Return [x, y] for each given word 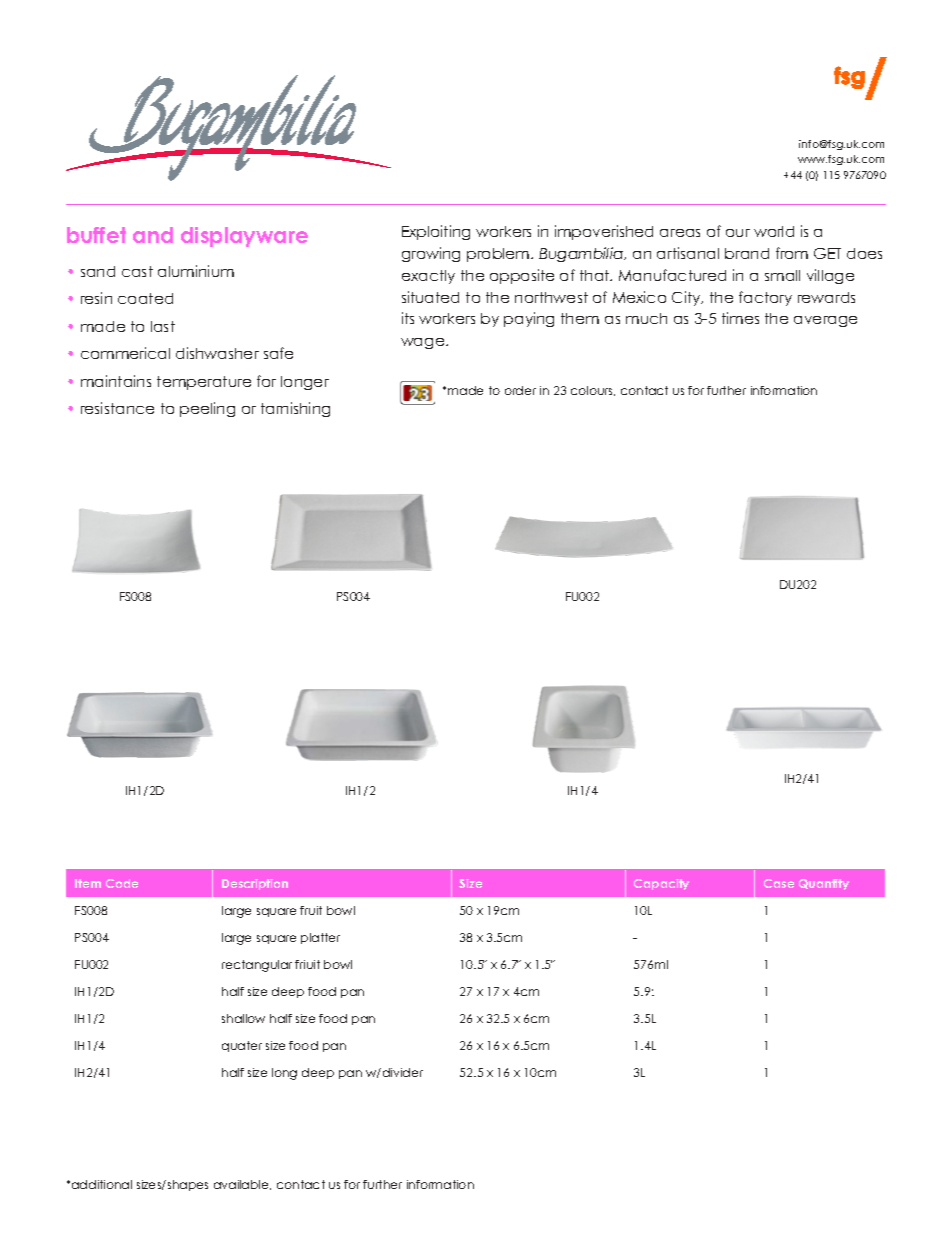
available [242, 1185]
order [520, 390]
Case [779, 883]
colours [593, 391]
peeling [207, 409]
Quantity [824, 884]
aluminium [196, 271]
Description [255, 884]
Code [122, 883]
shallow [243, 1018]
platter [320, 938]
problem [499, 255]
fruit [311, 910]
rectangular [257, 966]
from [792, 253]
